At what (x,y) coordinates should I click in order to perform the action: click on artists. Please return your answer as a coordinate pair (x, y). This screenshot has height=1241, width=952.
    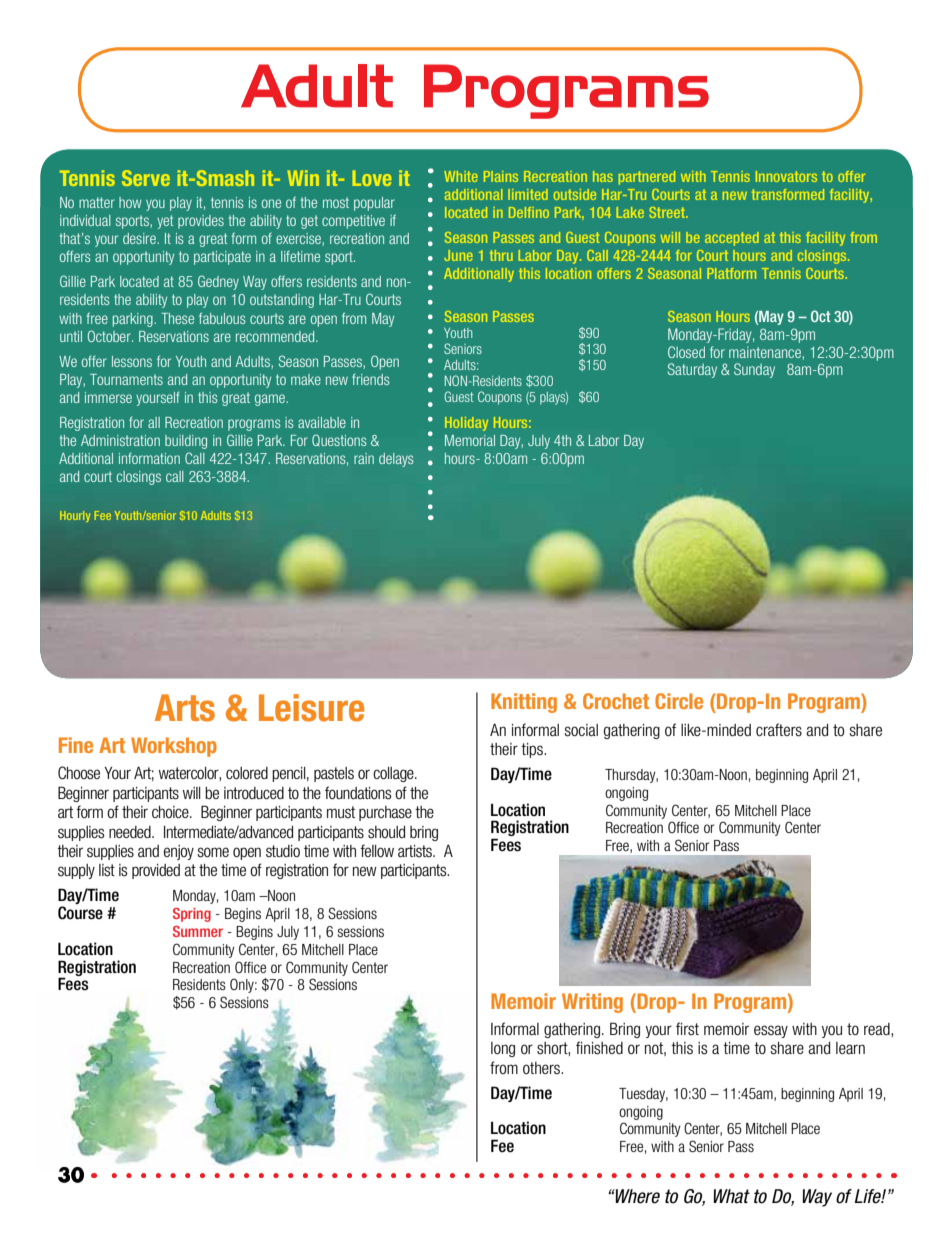
    Looking at the image, I should click on (416, 851).
